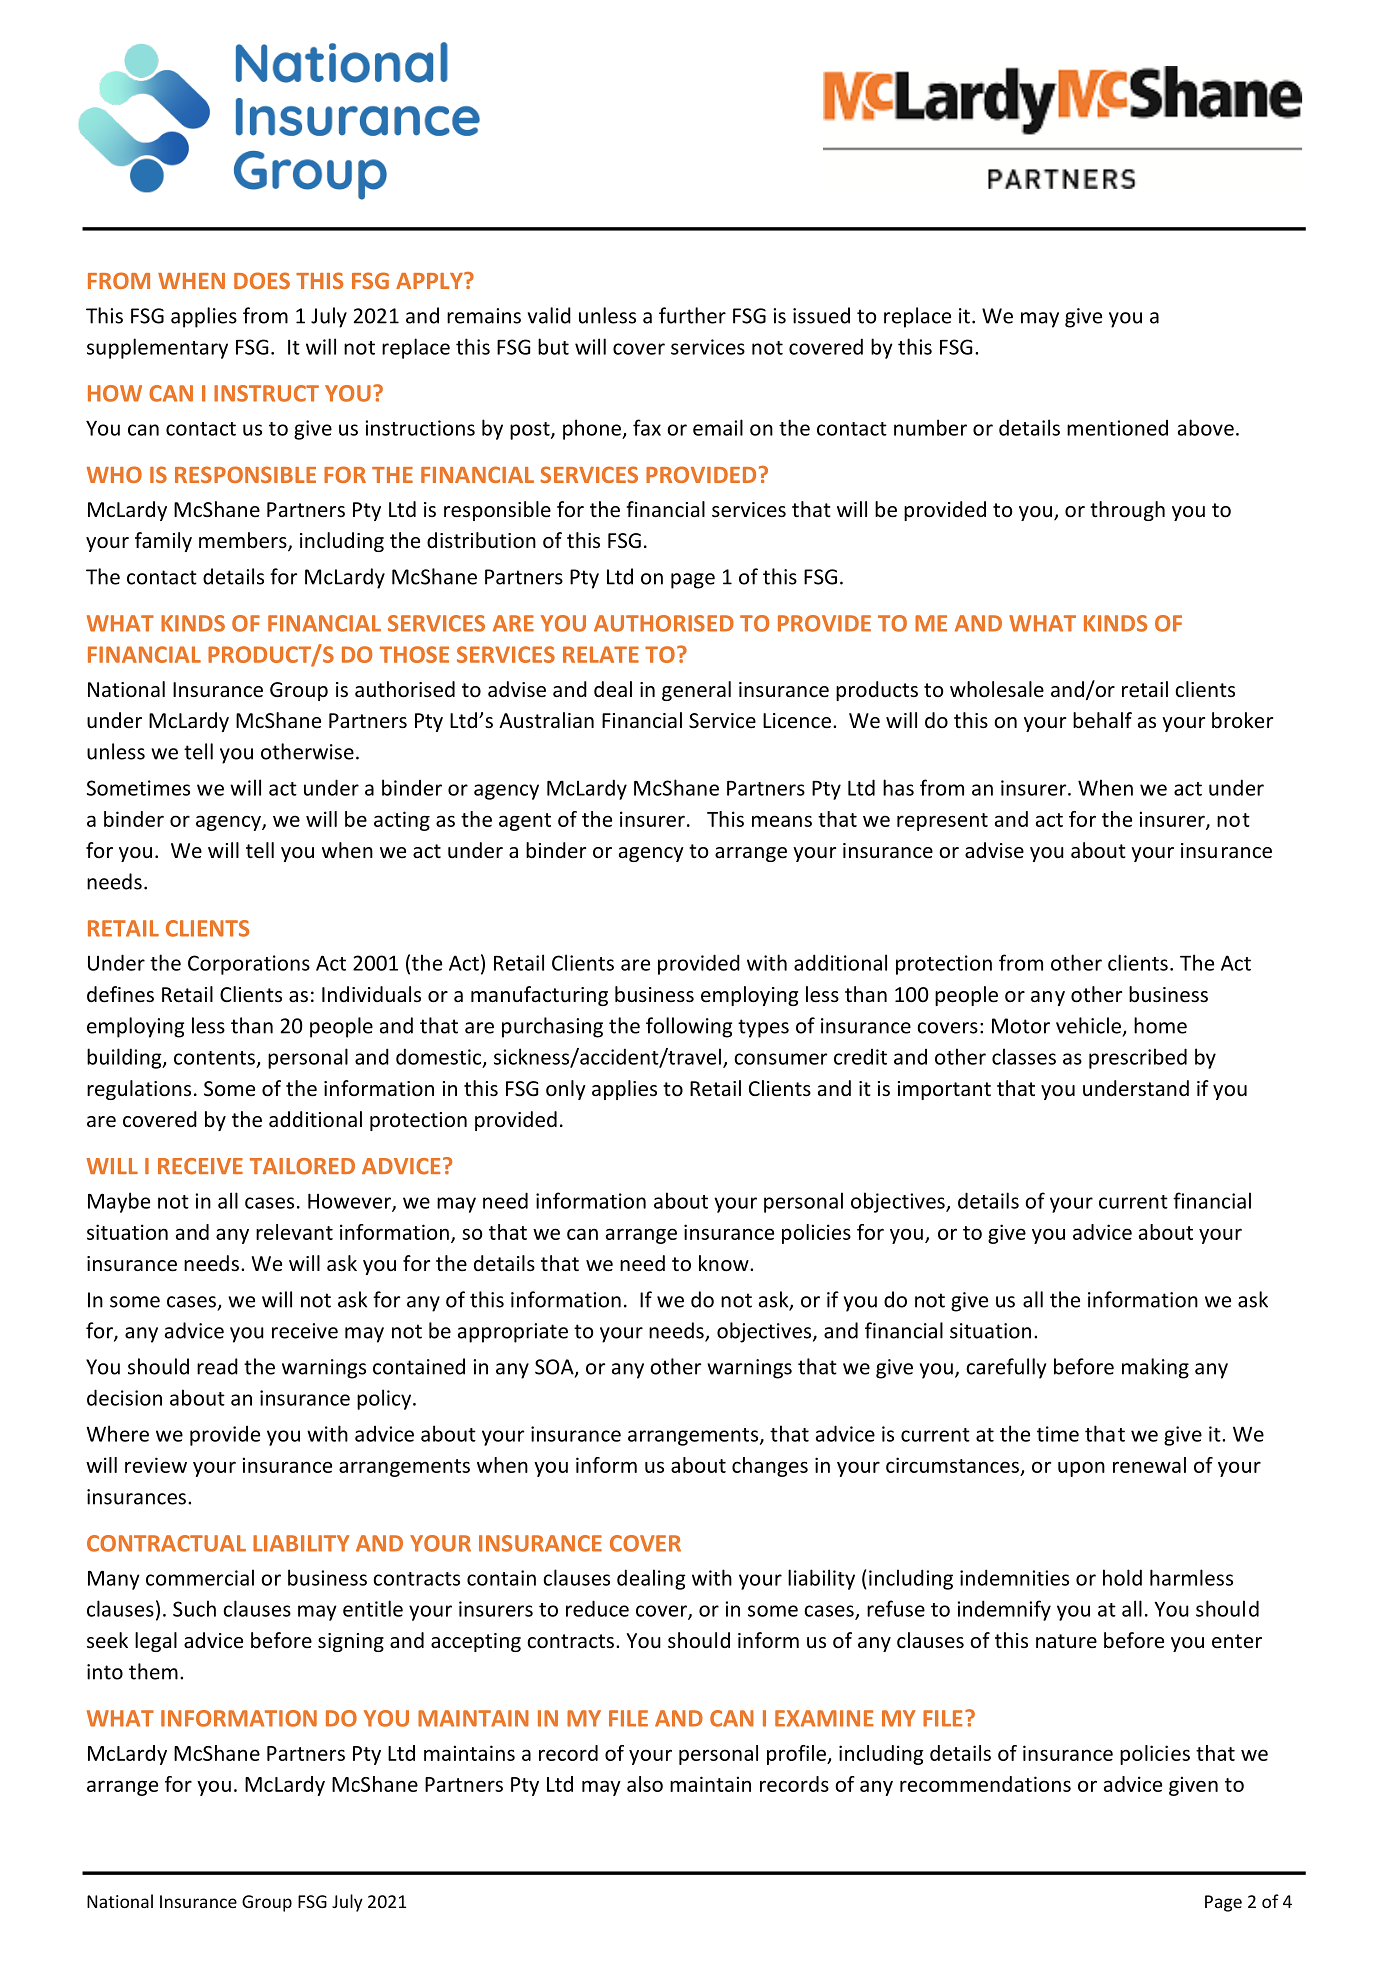 The width and height of the image is (1388, 1963). I want to click on following, so click(689, 1027).
